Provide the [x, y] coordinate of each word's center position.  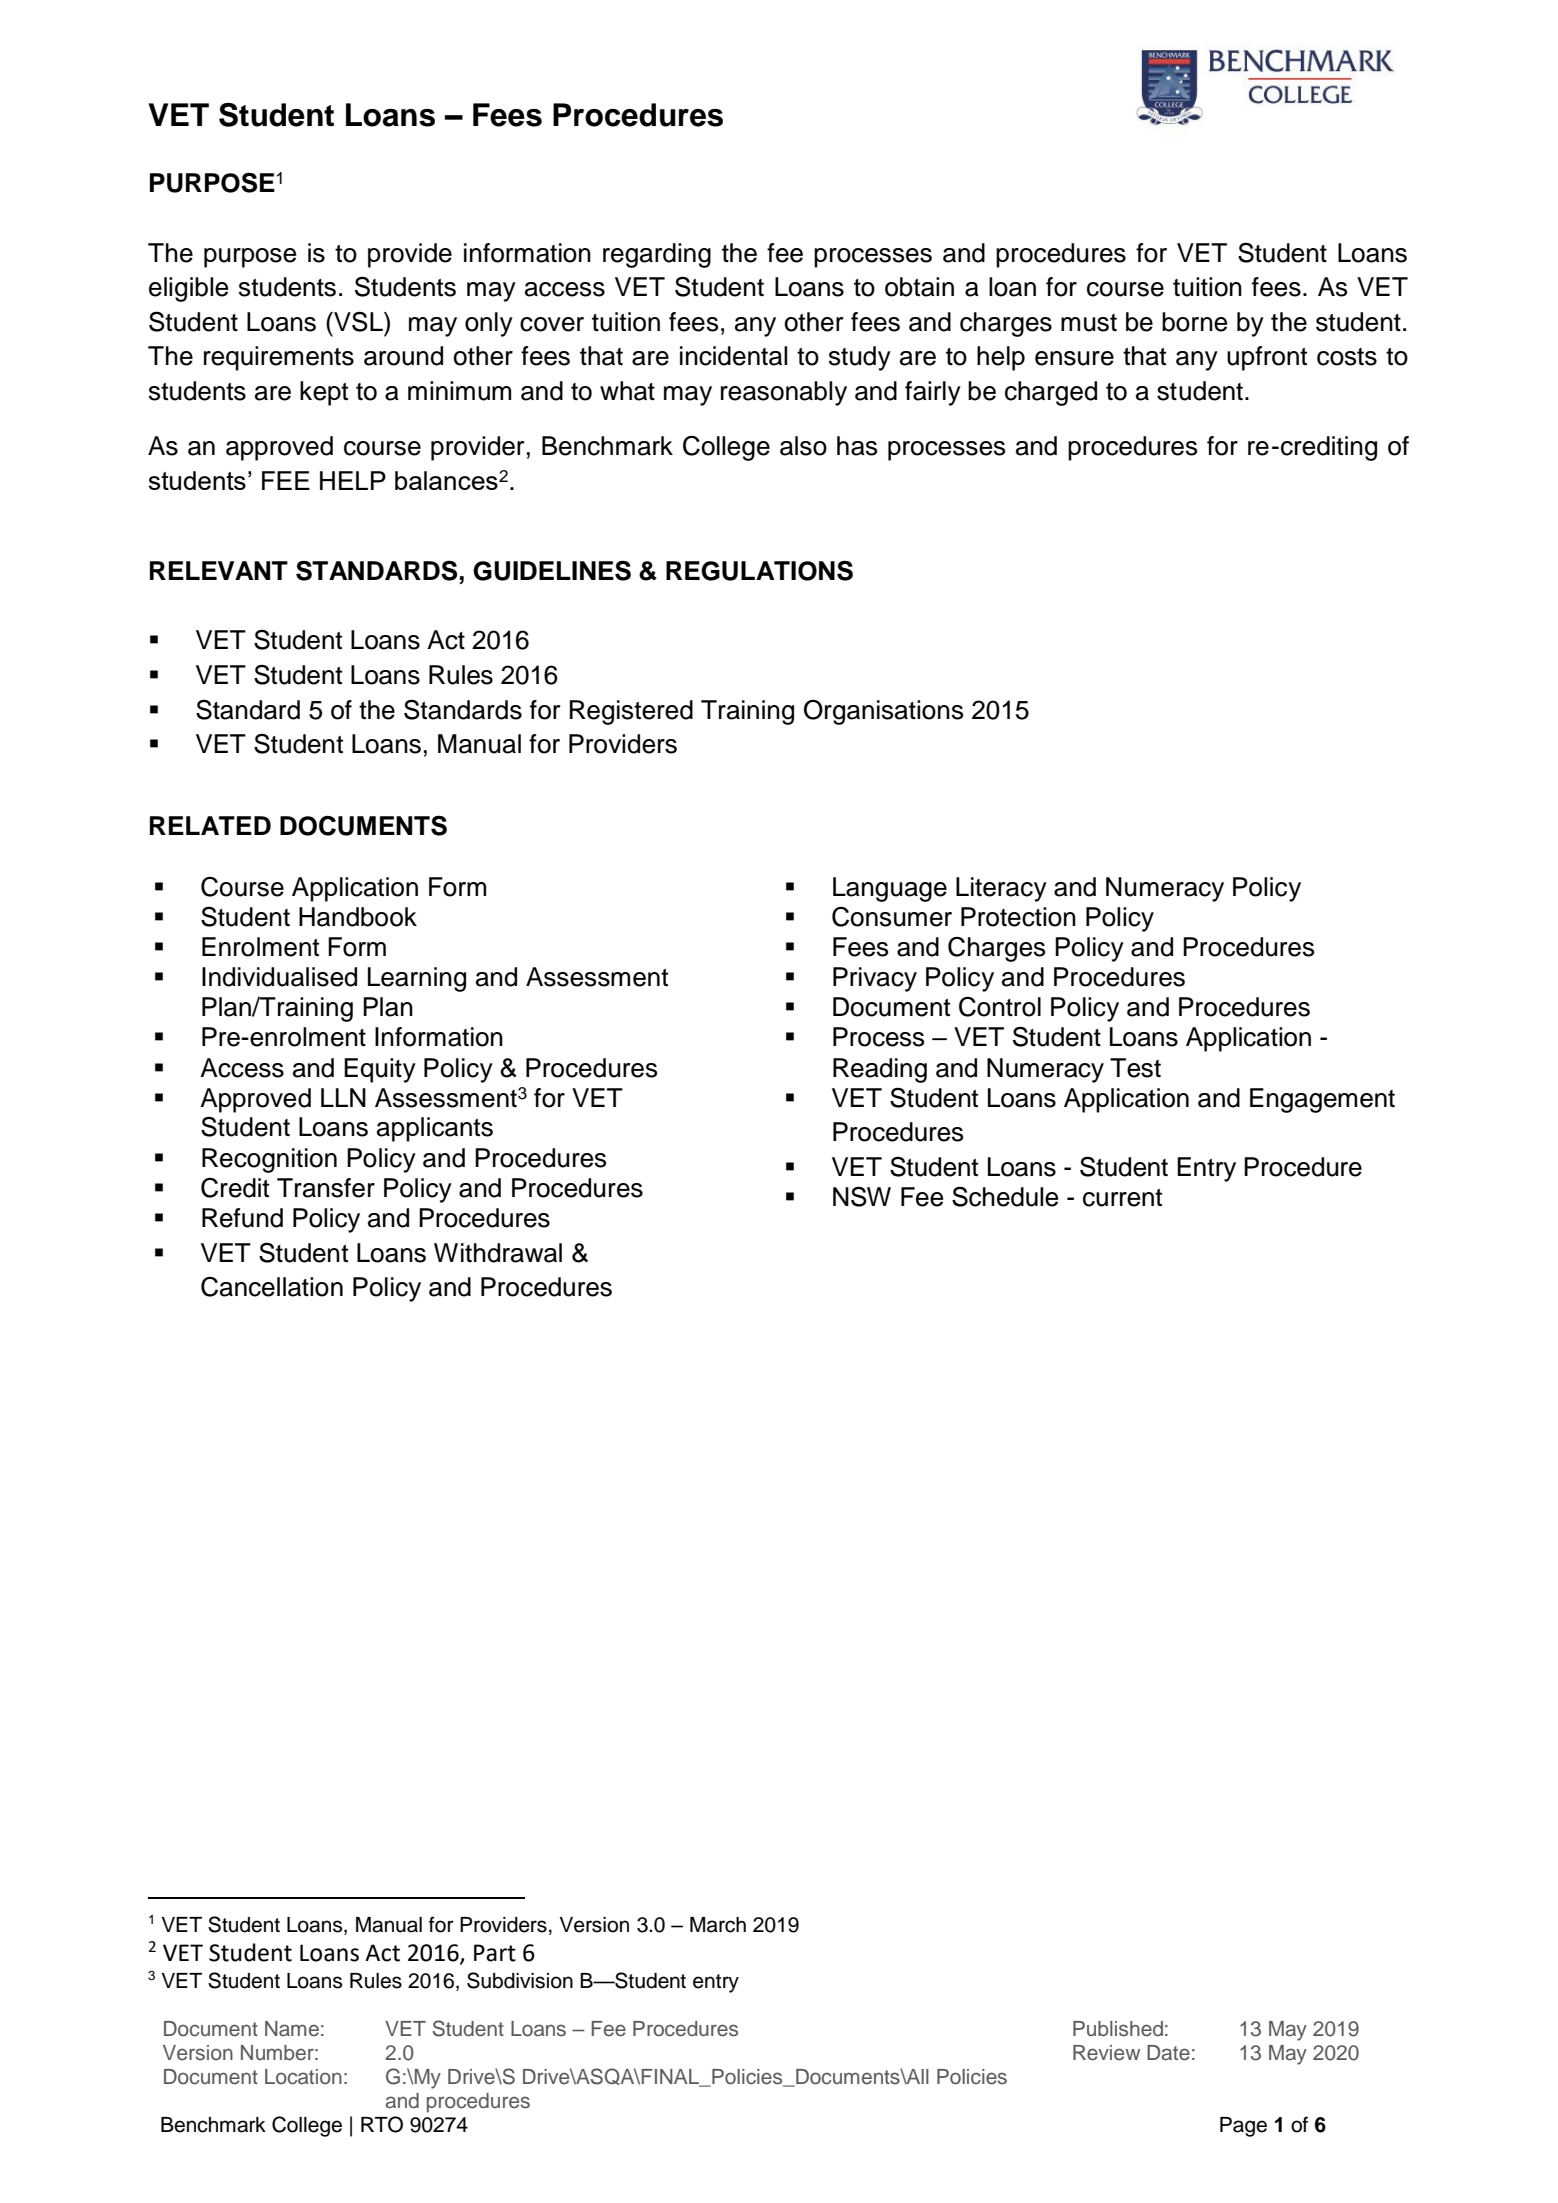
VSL [358, 321]
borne [1194, 322]
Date [1168, 2053]
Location [303, 2077]
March [718, 1925]
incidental [733, 356]
